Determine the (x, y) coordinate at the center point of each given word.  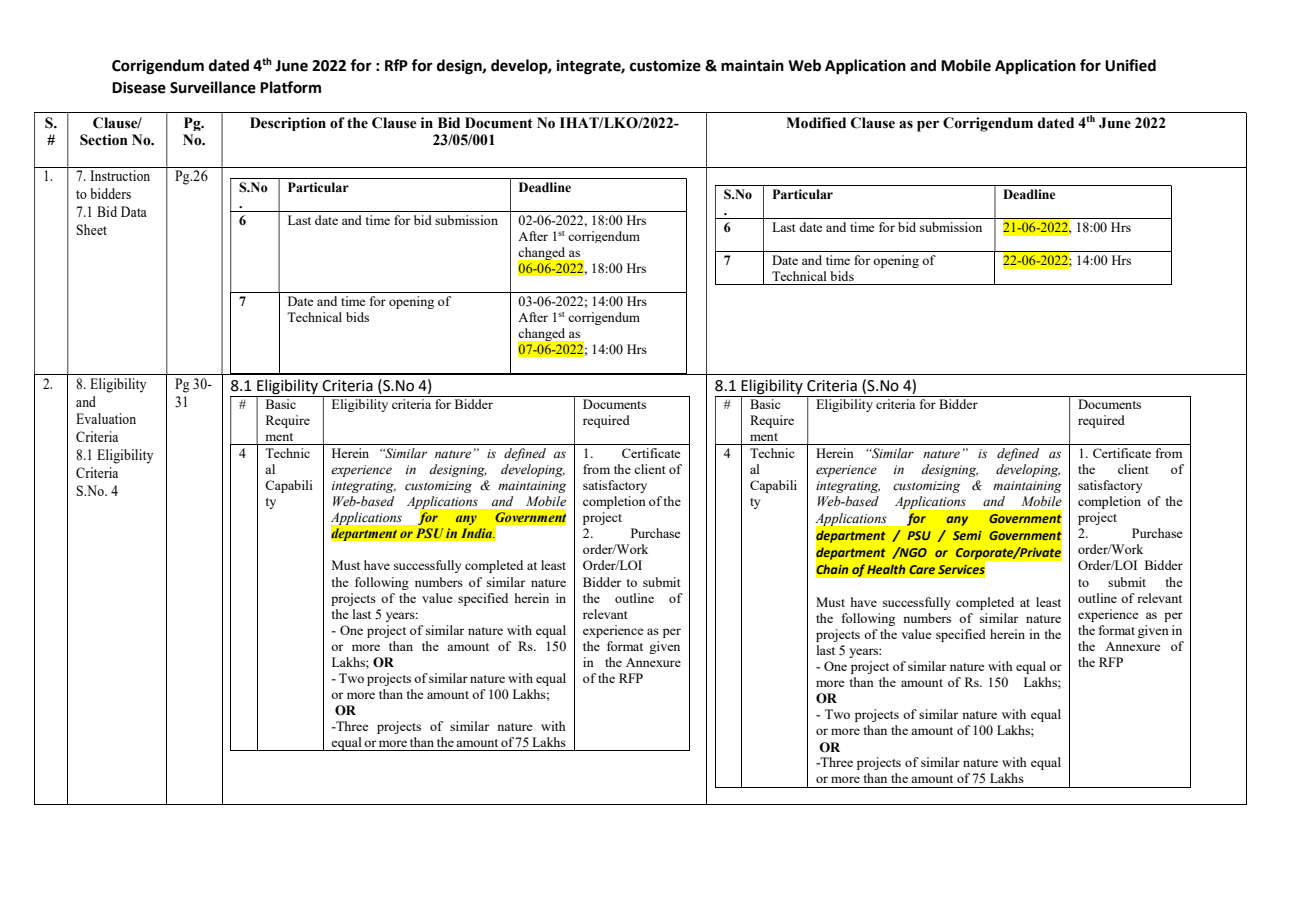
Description (288, 124)
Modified (816, 123)
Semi (967, 535)
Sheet (91, 229)
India (477, 533)
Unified (1130, 65)
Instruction (120, 175)
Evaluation (106, 418)
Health (886, 569)
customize (665, 65)
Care (922, 569)
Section (104, 140)
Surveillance (213, 87)
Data (134, 211)
